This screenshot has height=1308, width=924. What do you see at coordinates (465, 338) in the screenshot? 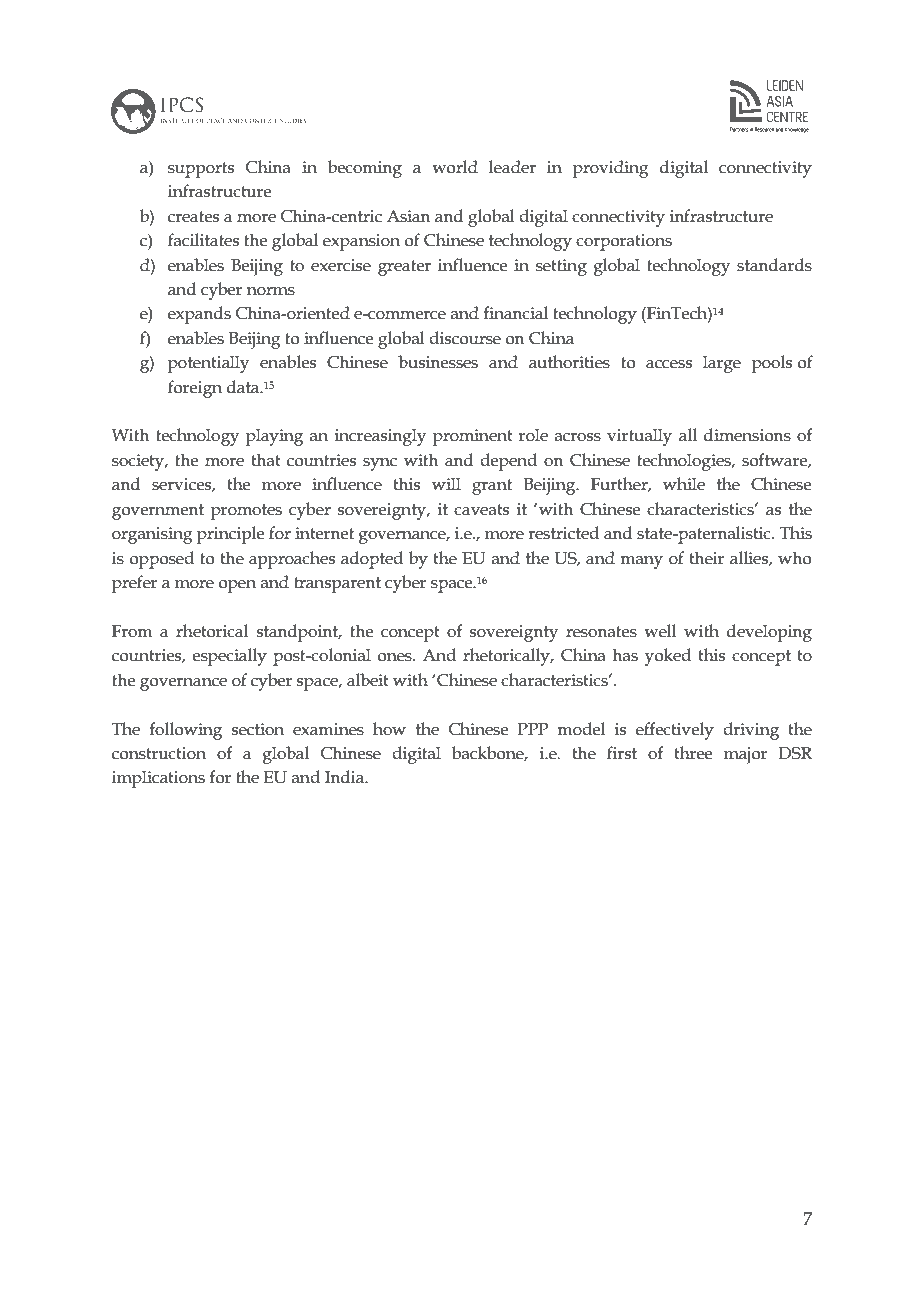
I see `discourse` at bounding box center [465, 338].
